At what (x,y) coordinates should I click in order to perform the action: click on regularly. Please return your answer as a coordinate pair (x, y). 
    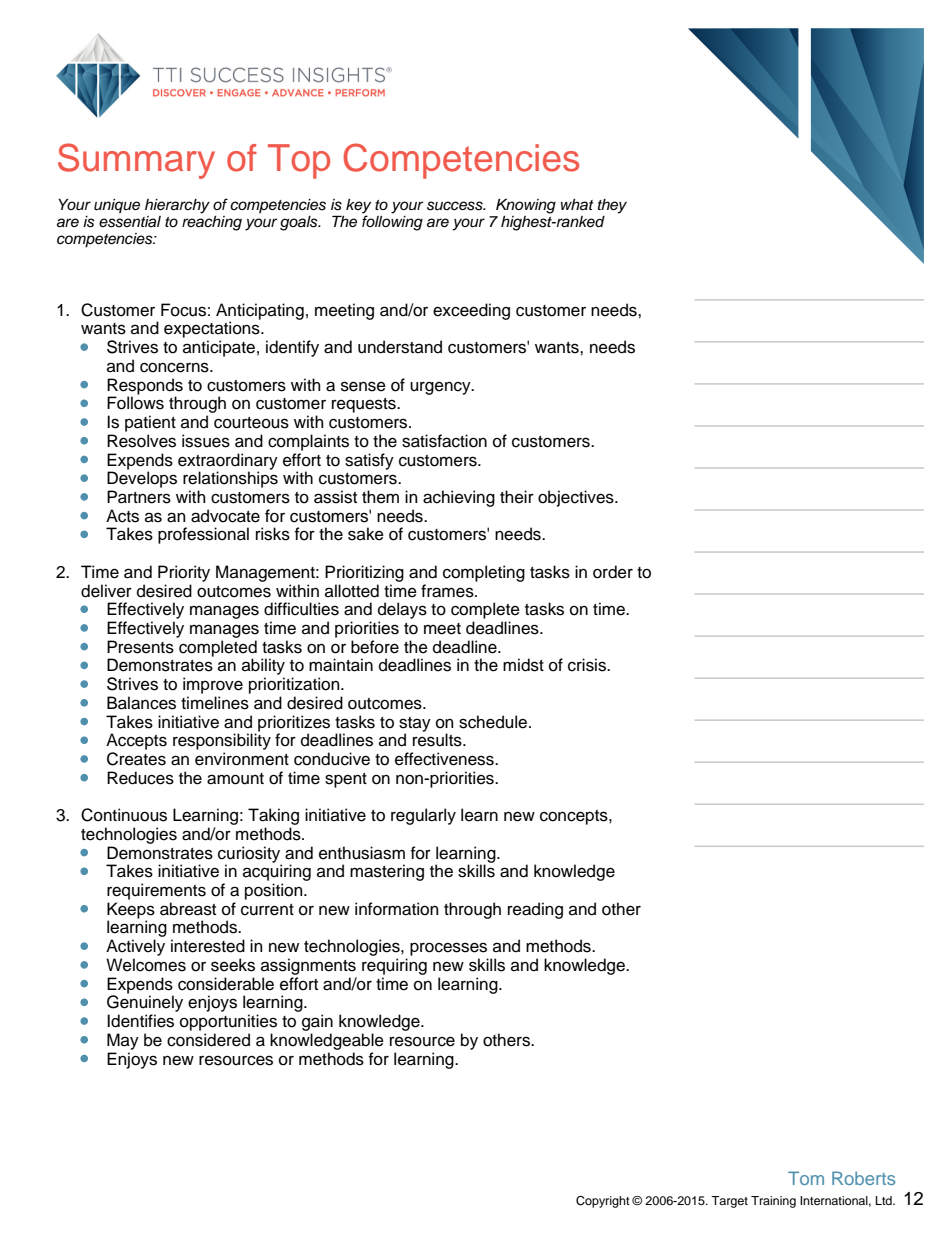
    Looking at the image, I should click on (423, 816).
